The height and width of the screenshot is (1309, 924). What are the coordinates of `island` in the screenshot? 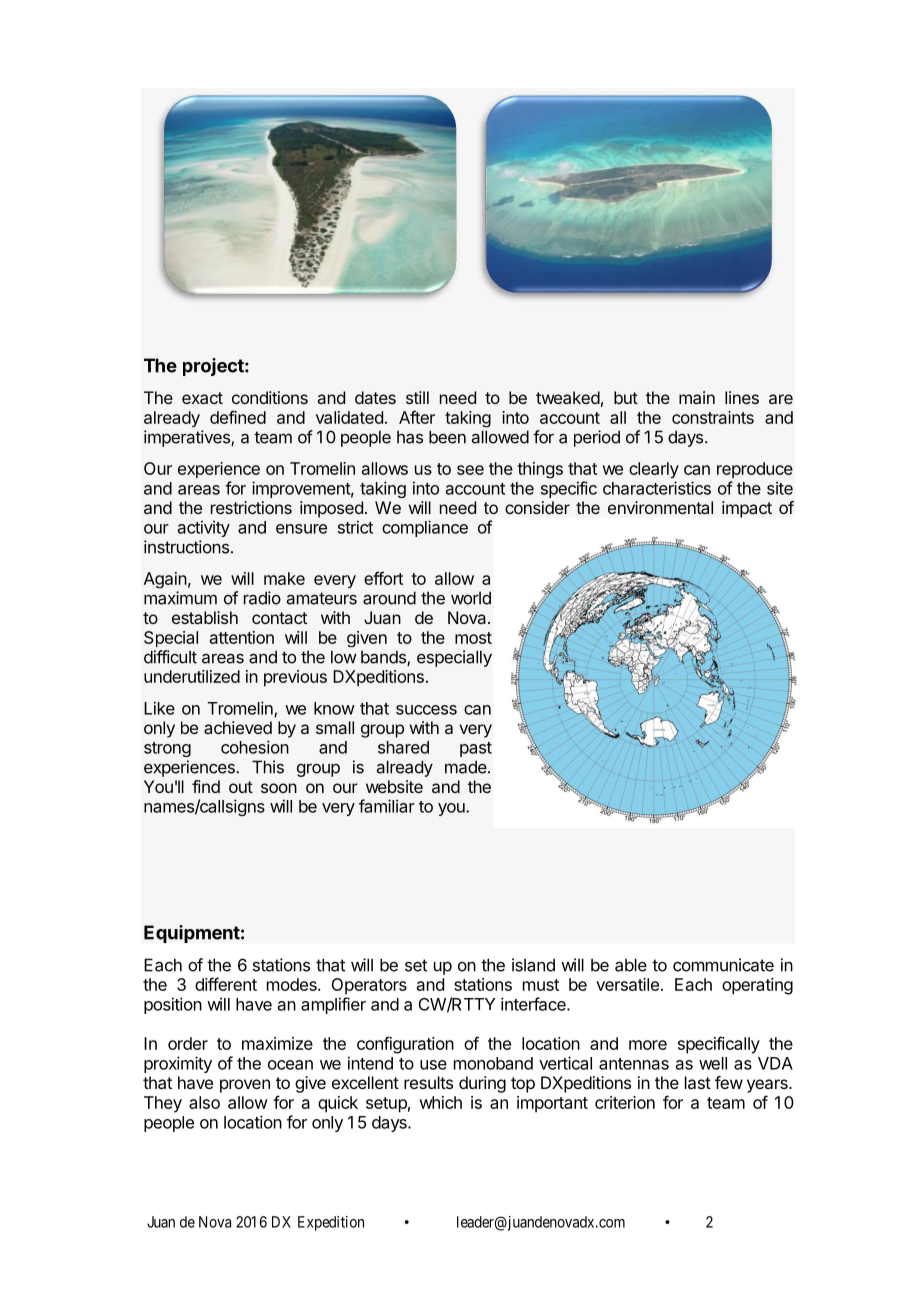 It's located at (533, 965).
